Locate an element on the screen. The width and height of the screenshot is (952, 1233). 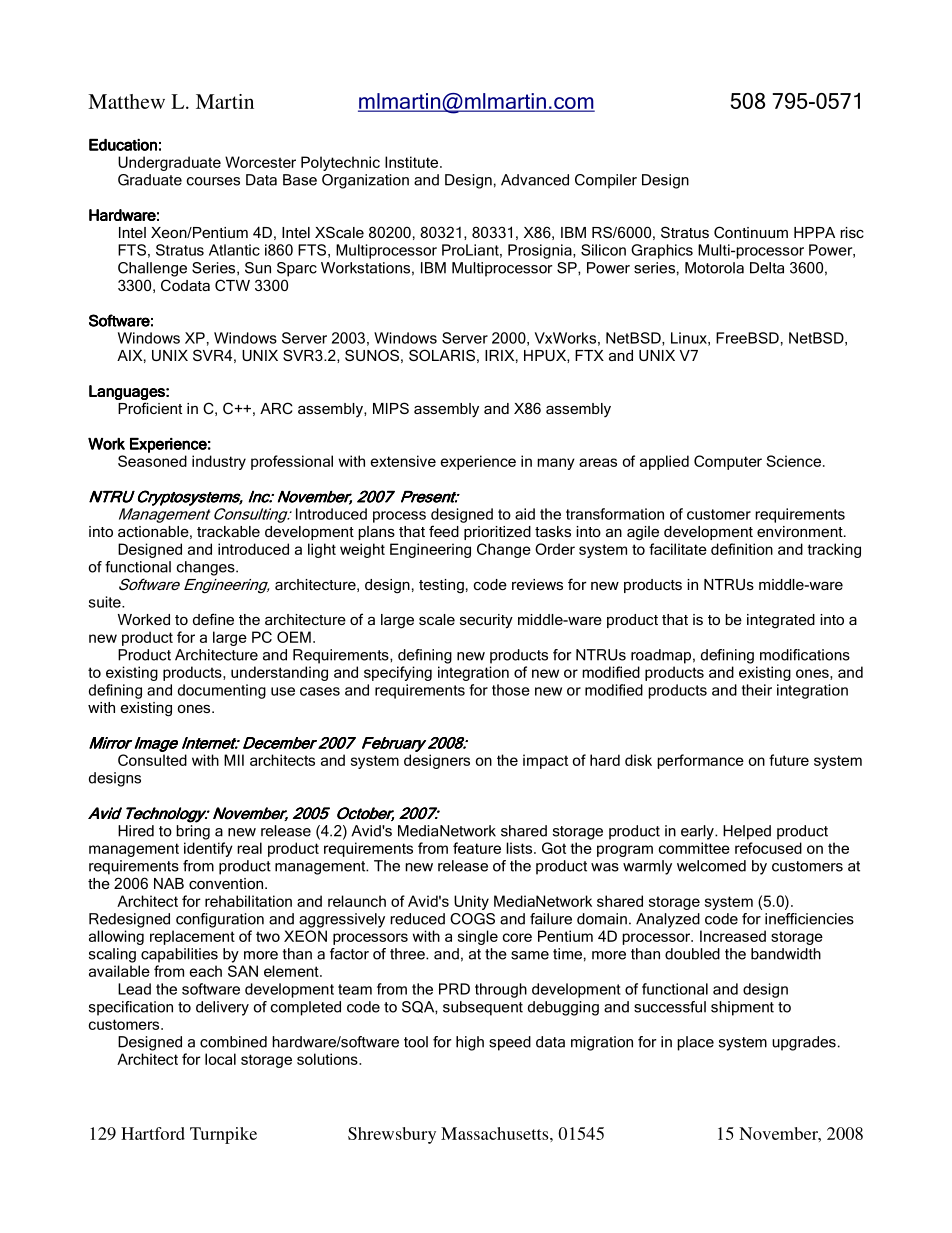
Turnpike is located at coordinates (223, 1135).
